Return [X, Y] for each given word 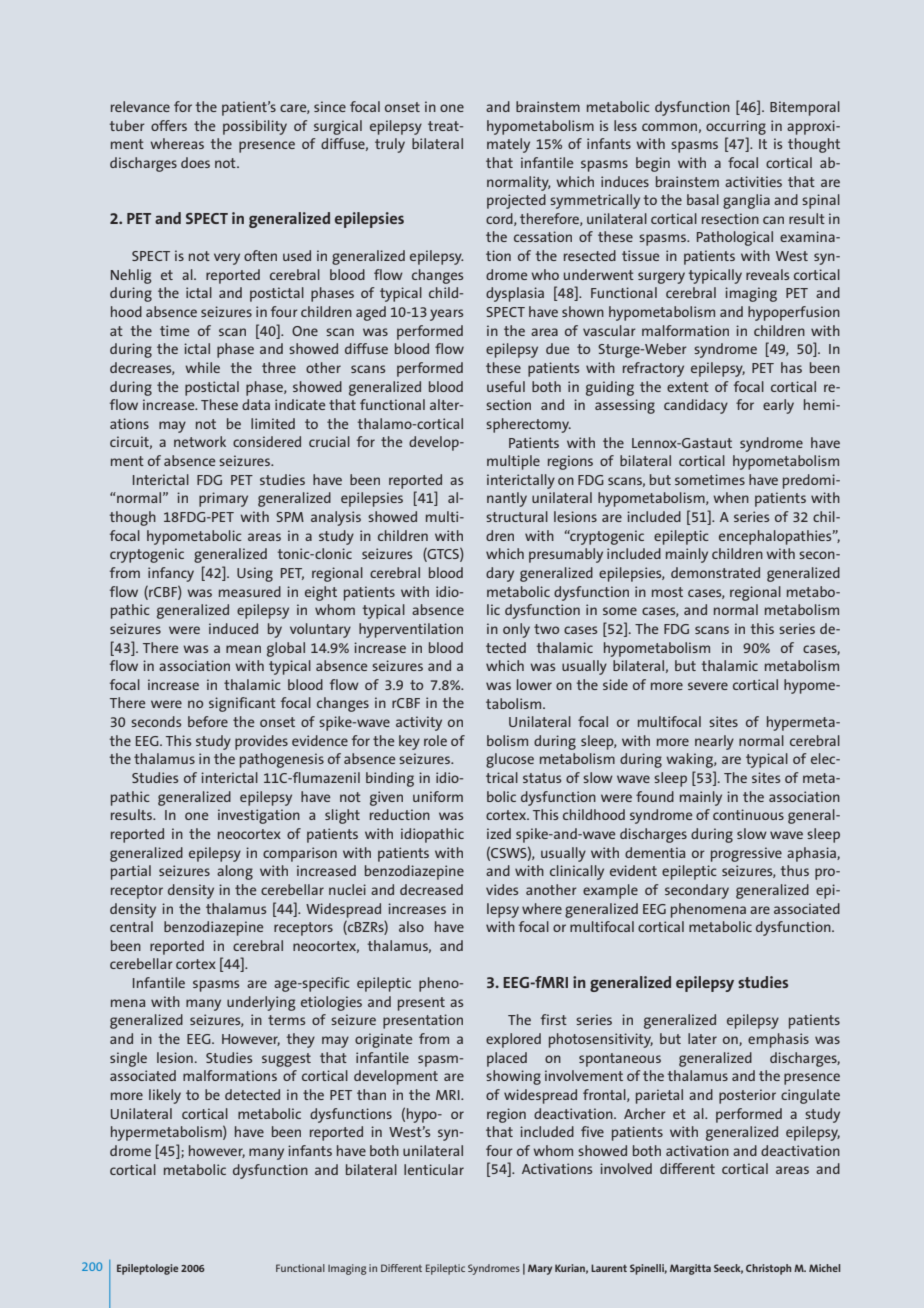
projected [516, 201]
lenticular [434, 1169]
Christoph [768, 1269]
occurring [736, 127]
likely [165, 1096]
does [195, 162]
